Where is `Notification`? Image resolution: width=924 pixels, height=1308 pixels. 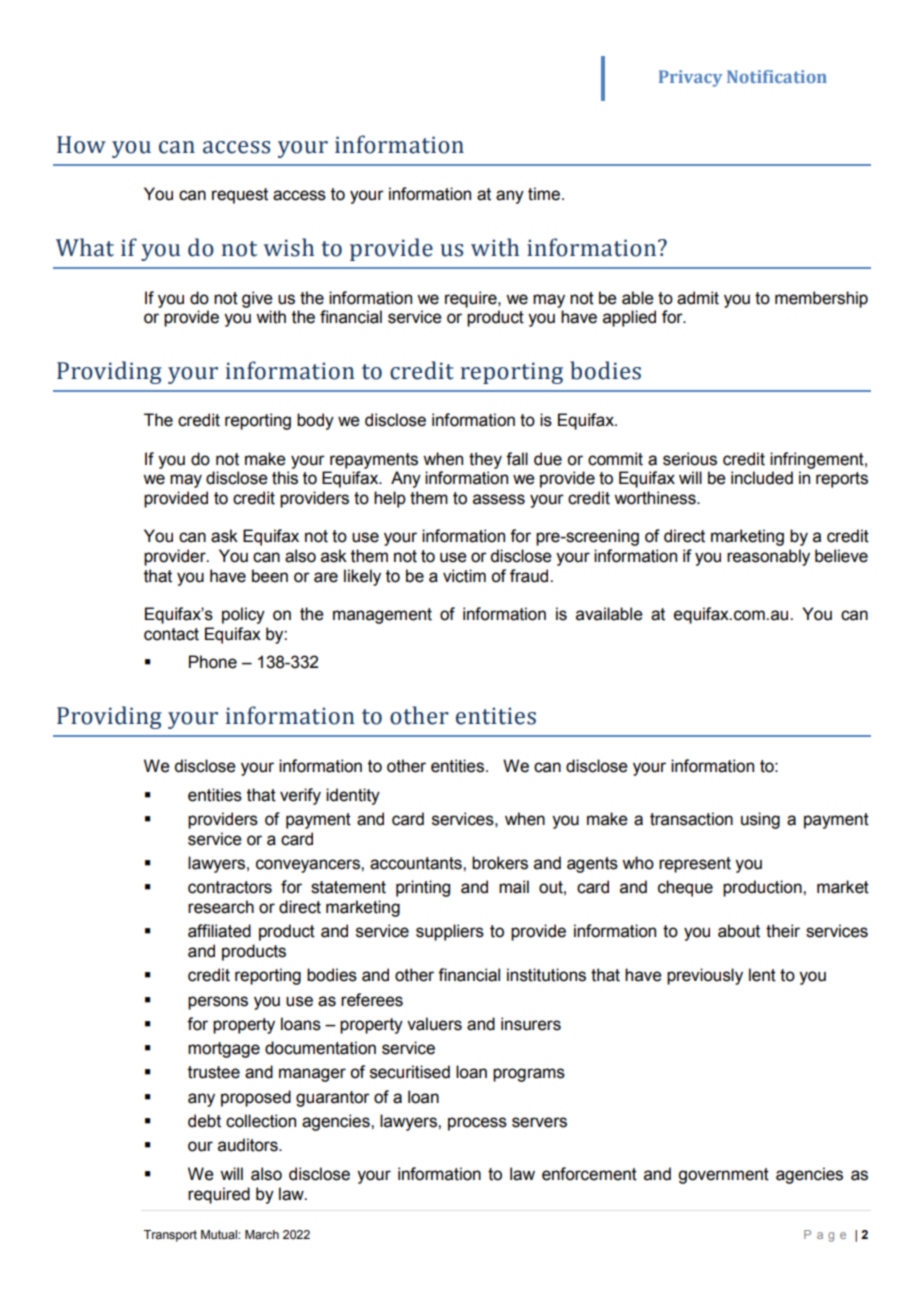 Notification is located at coordinates (777, 76).
